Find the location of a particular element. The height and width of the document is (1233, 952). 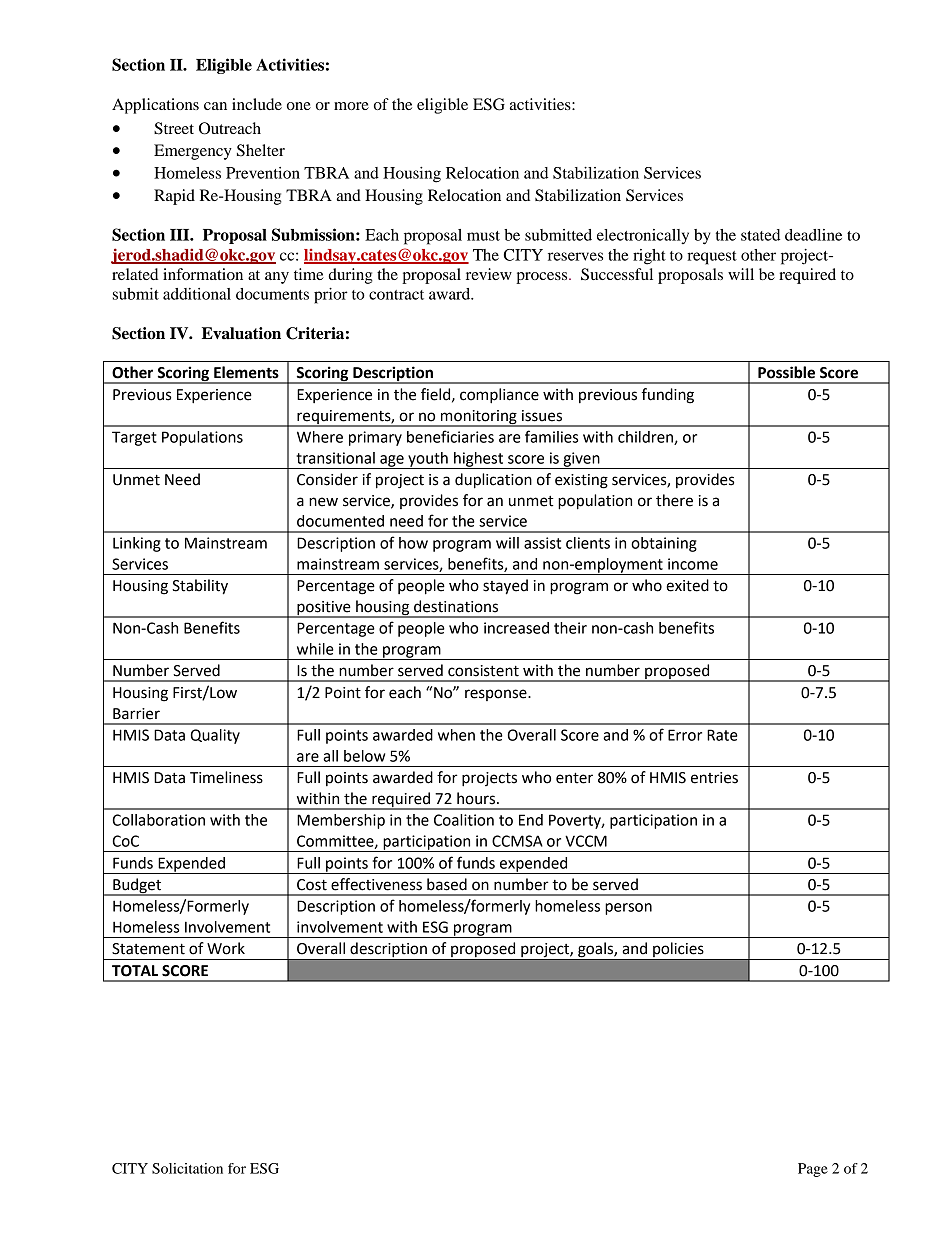

Possible is located at coordinates (786, 372).
